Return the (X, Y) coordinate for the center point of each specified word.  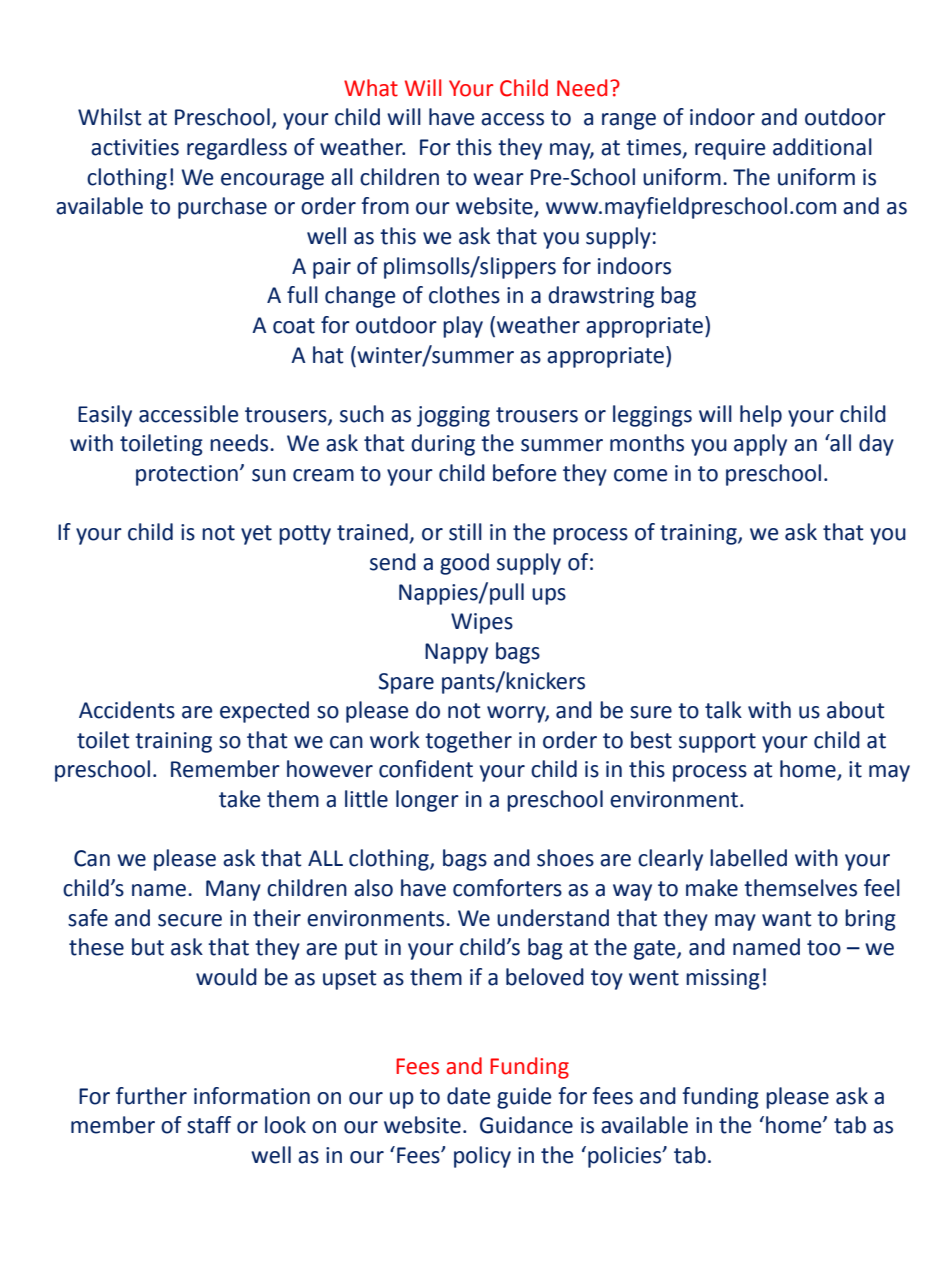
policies (626, 1157)
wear (498, 179)
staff (209, 1125)
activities (135, 147)
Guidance (526, 1125)
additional (822, 147)
